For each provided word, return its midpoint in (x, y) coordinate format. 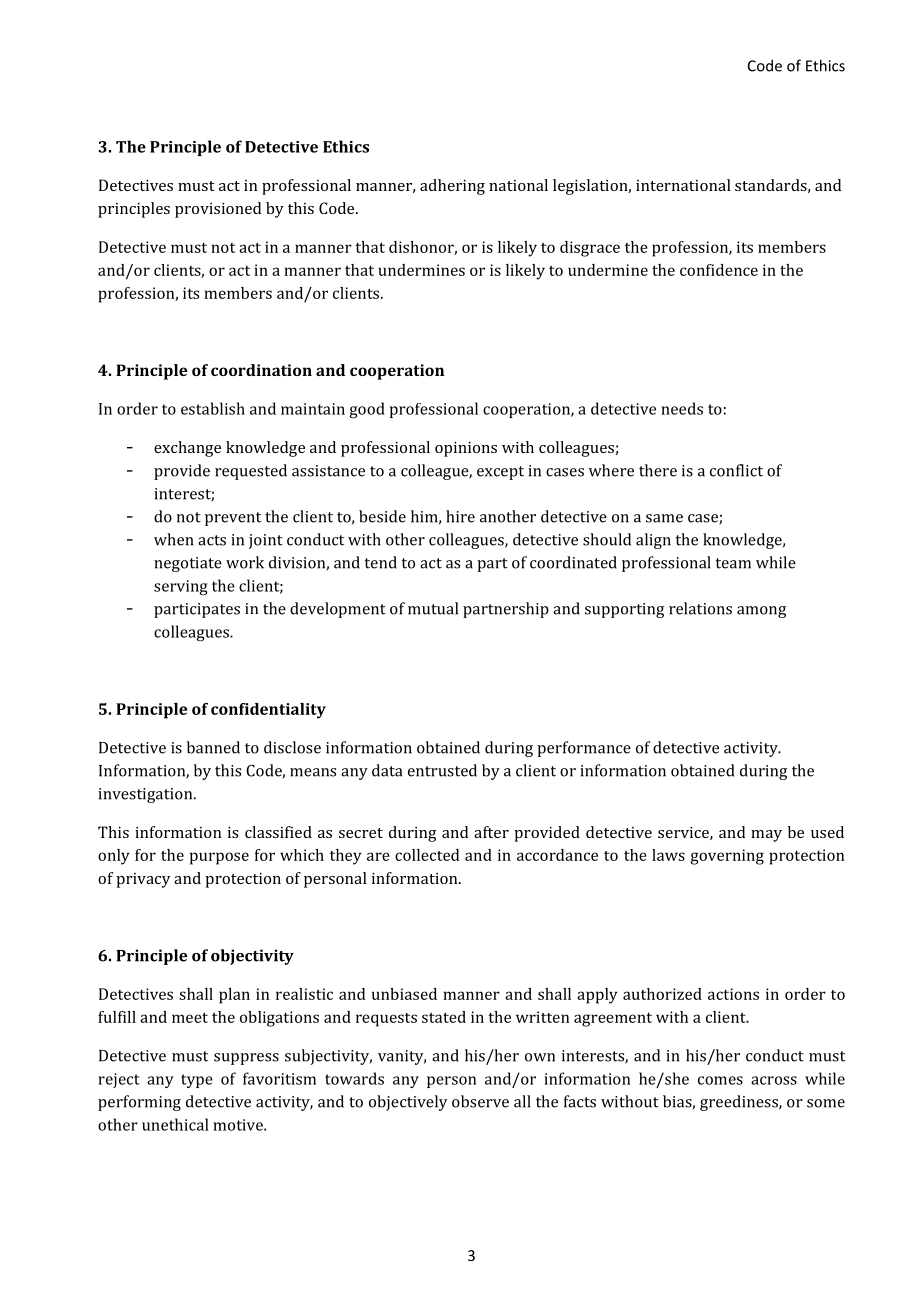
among (761, 612)
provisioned (218, 210)
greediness (740, 1103)
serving (181, 587)
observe (480, 1101)
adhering (452, 187)
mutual (433, 608)
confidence (719, 270)
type (197, 1081)
